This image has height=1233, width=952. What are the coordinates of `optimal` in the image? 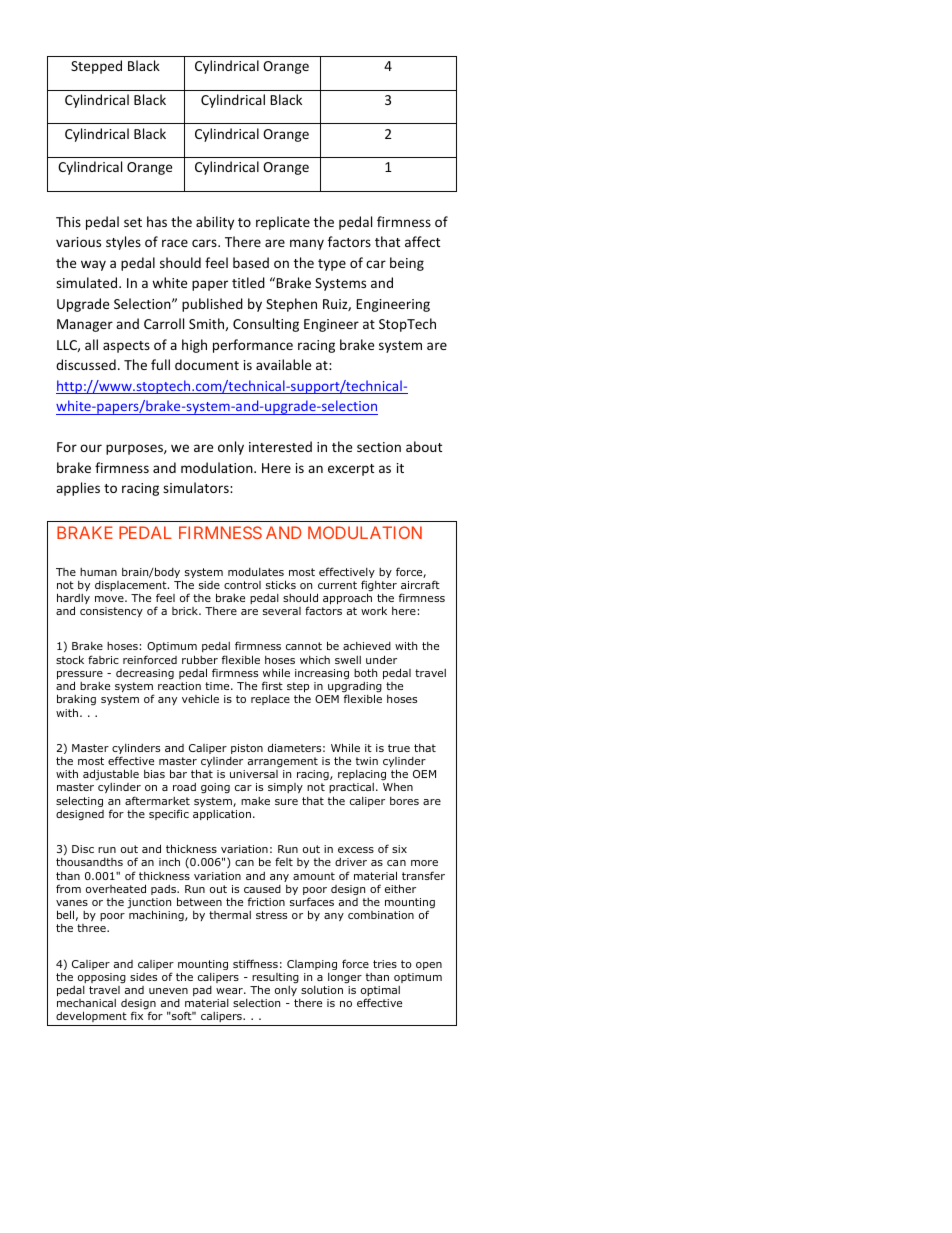 It's located at (380, 992).
